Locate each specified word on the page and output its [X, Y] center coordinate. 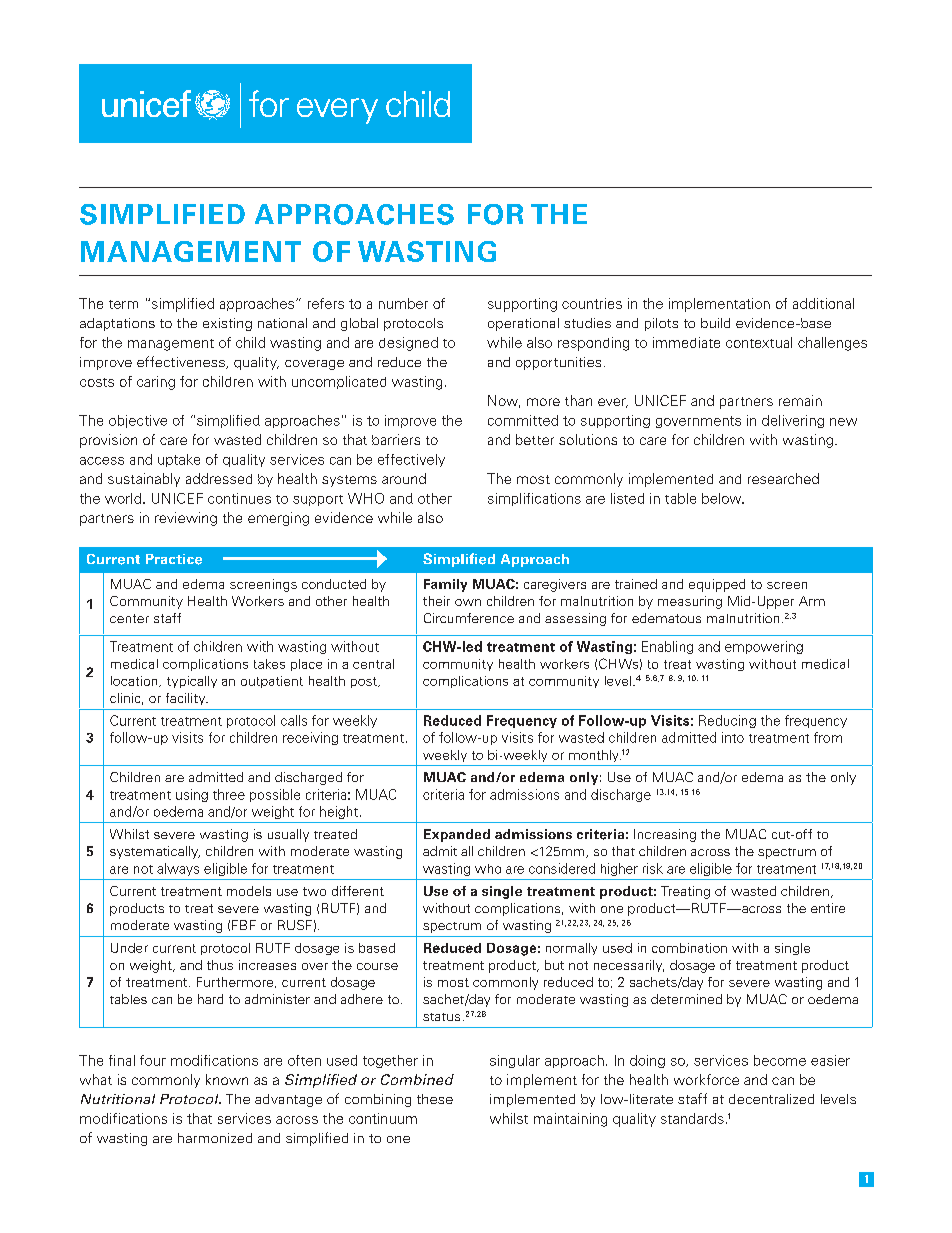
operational [523, 324]
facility [187, 699]
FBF [244, 925]
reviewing [186, 519]
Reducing [727, 721]
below [723, 498]
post [365, 682]
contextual [759, 342]
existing [227, 324]
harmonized [215, 1138]
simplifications [534, 499]
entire [828, 908]
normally [571, 949]
